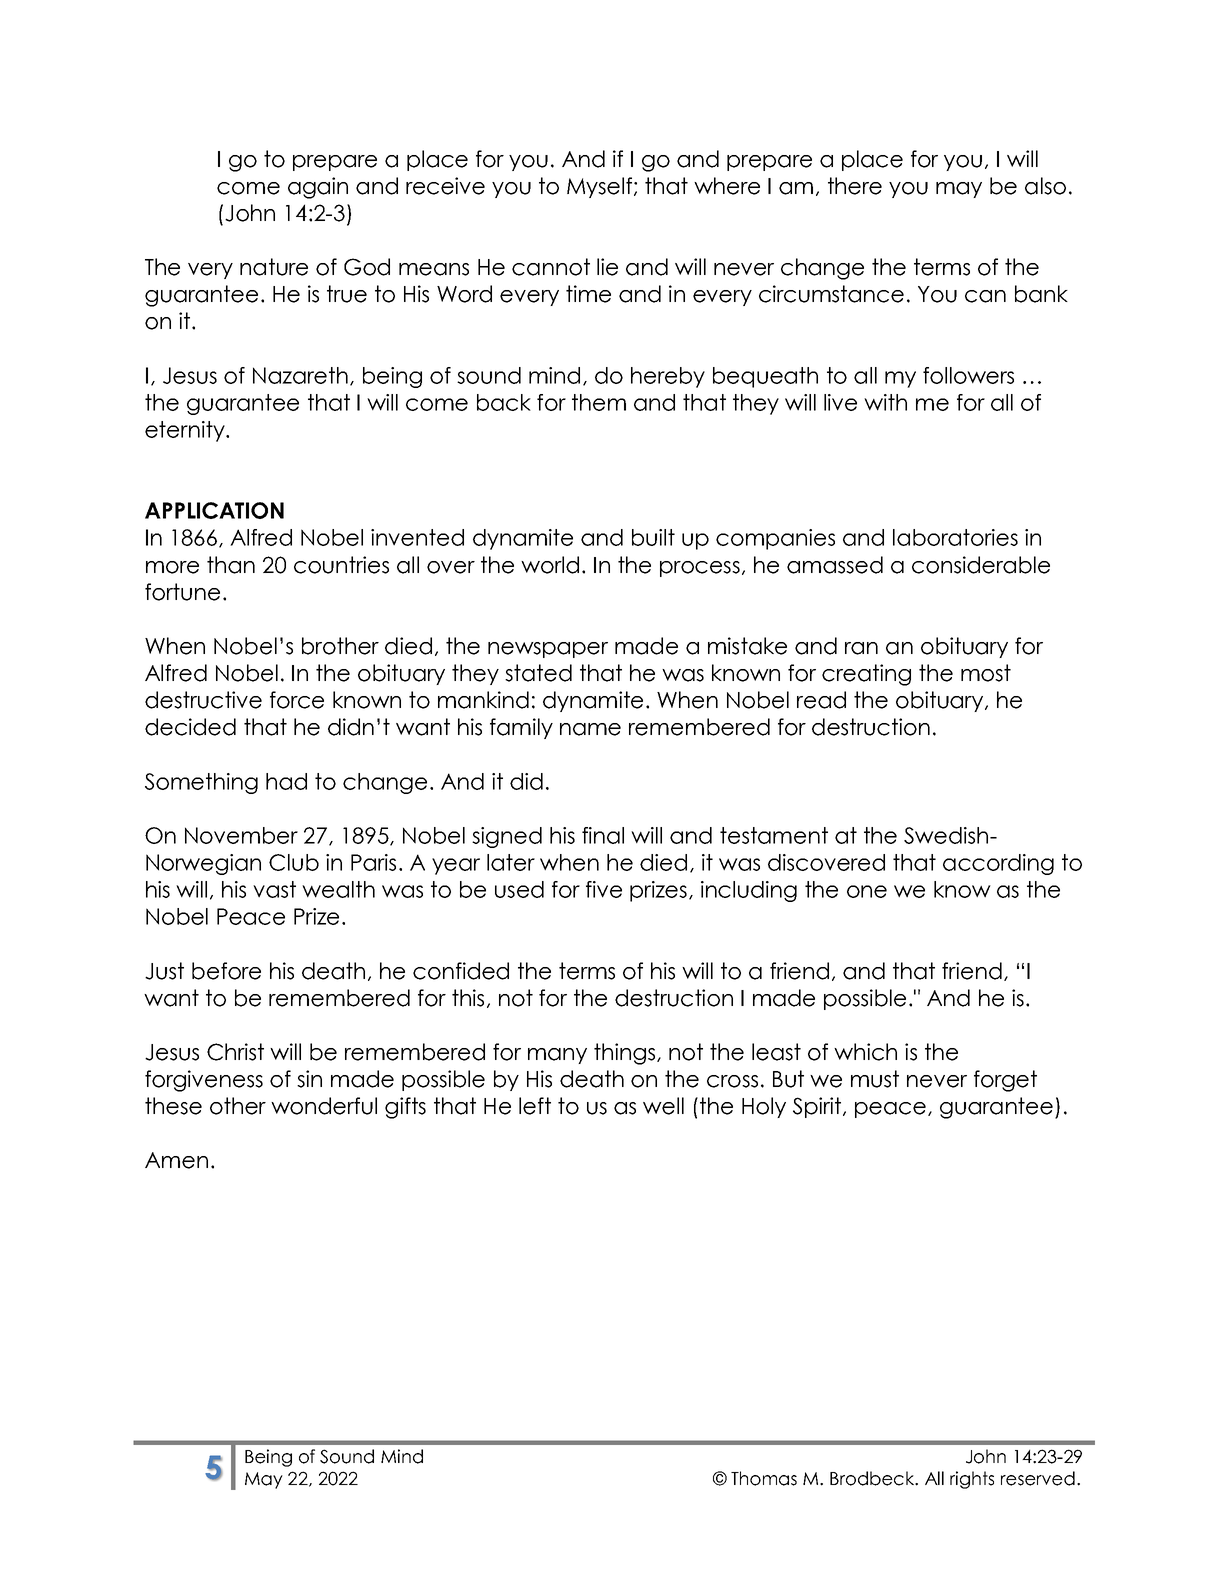 This document has width=1228, height=1589. What do you see at coordinates (214, 510) in the document?
I see `APPLICATION` at bounding box center [214, 510].
